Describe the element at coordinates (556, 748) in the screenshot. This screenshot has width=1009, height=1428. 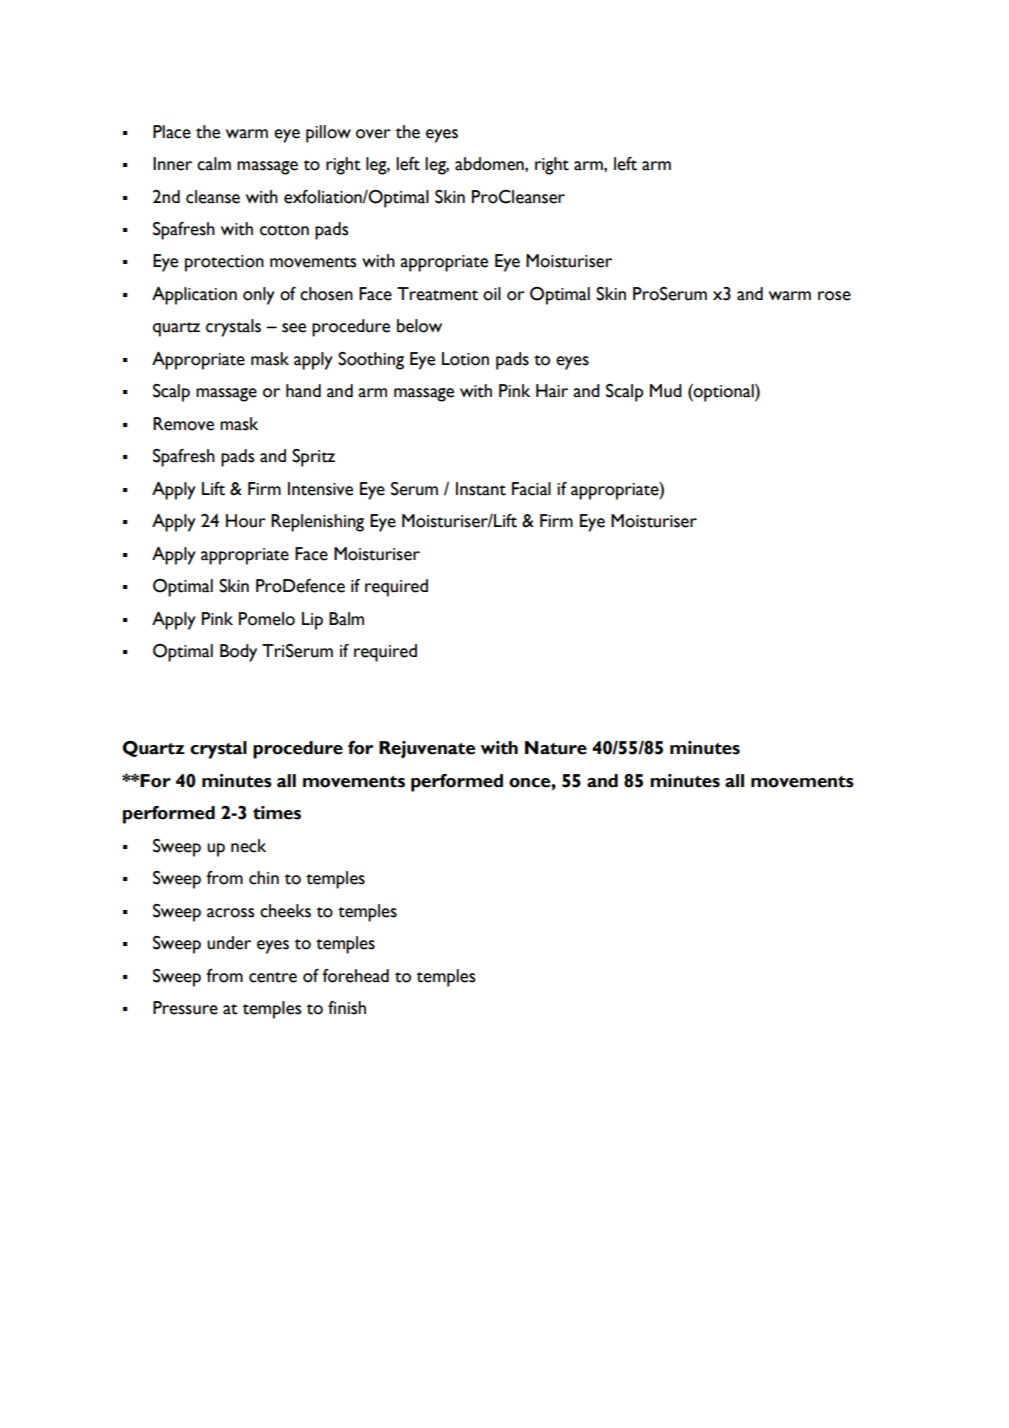
I see `Nature` at that location.
